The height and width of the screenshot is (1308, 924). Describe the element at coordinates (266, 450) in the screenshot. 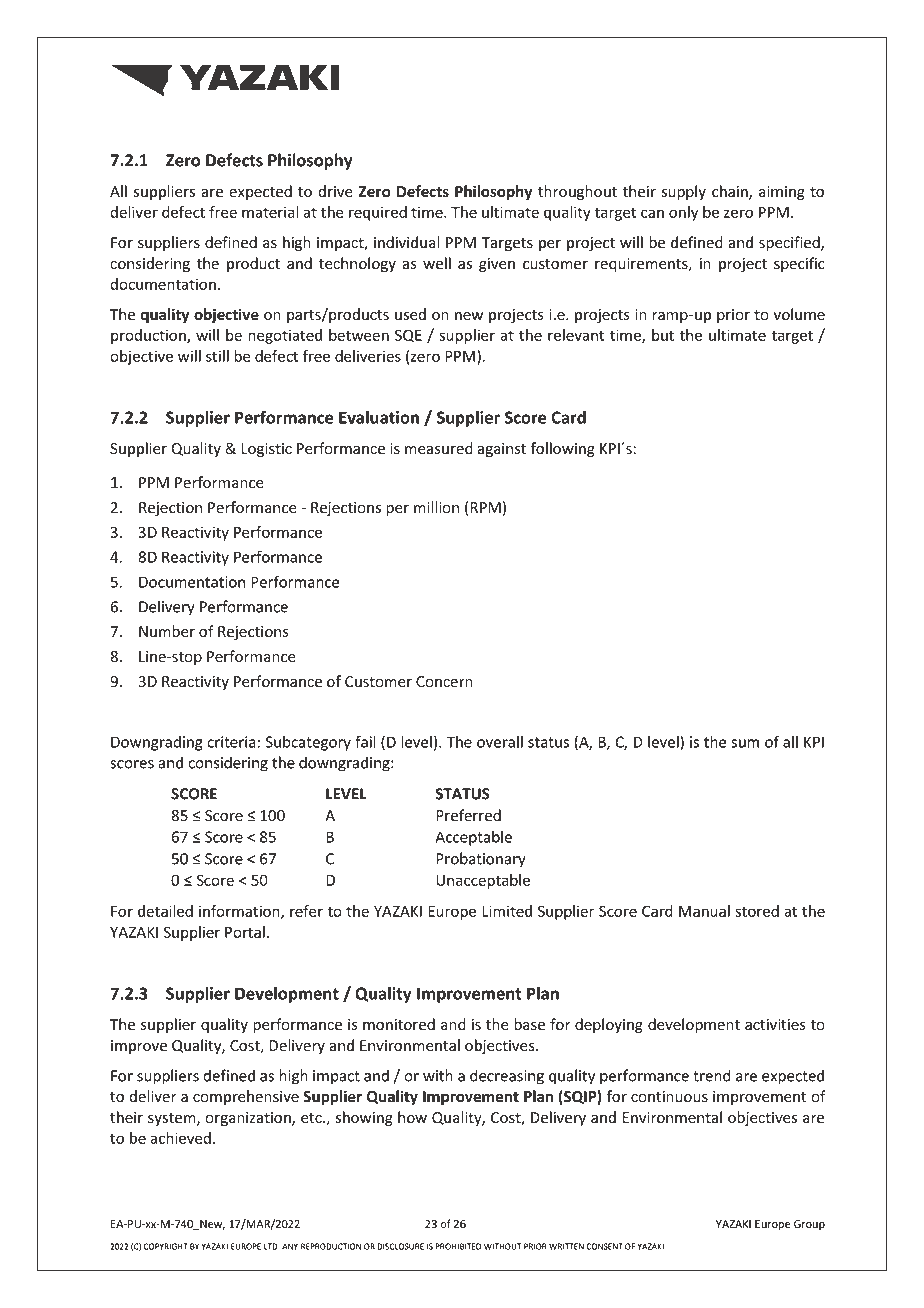

I see `Logistic` at that location.
